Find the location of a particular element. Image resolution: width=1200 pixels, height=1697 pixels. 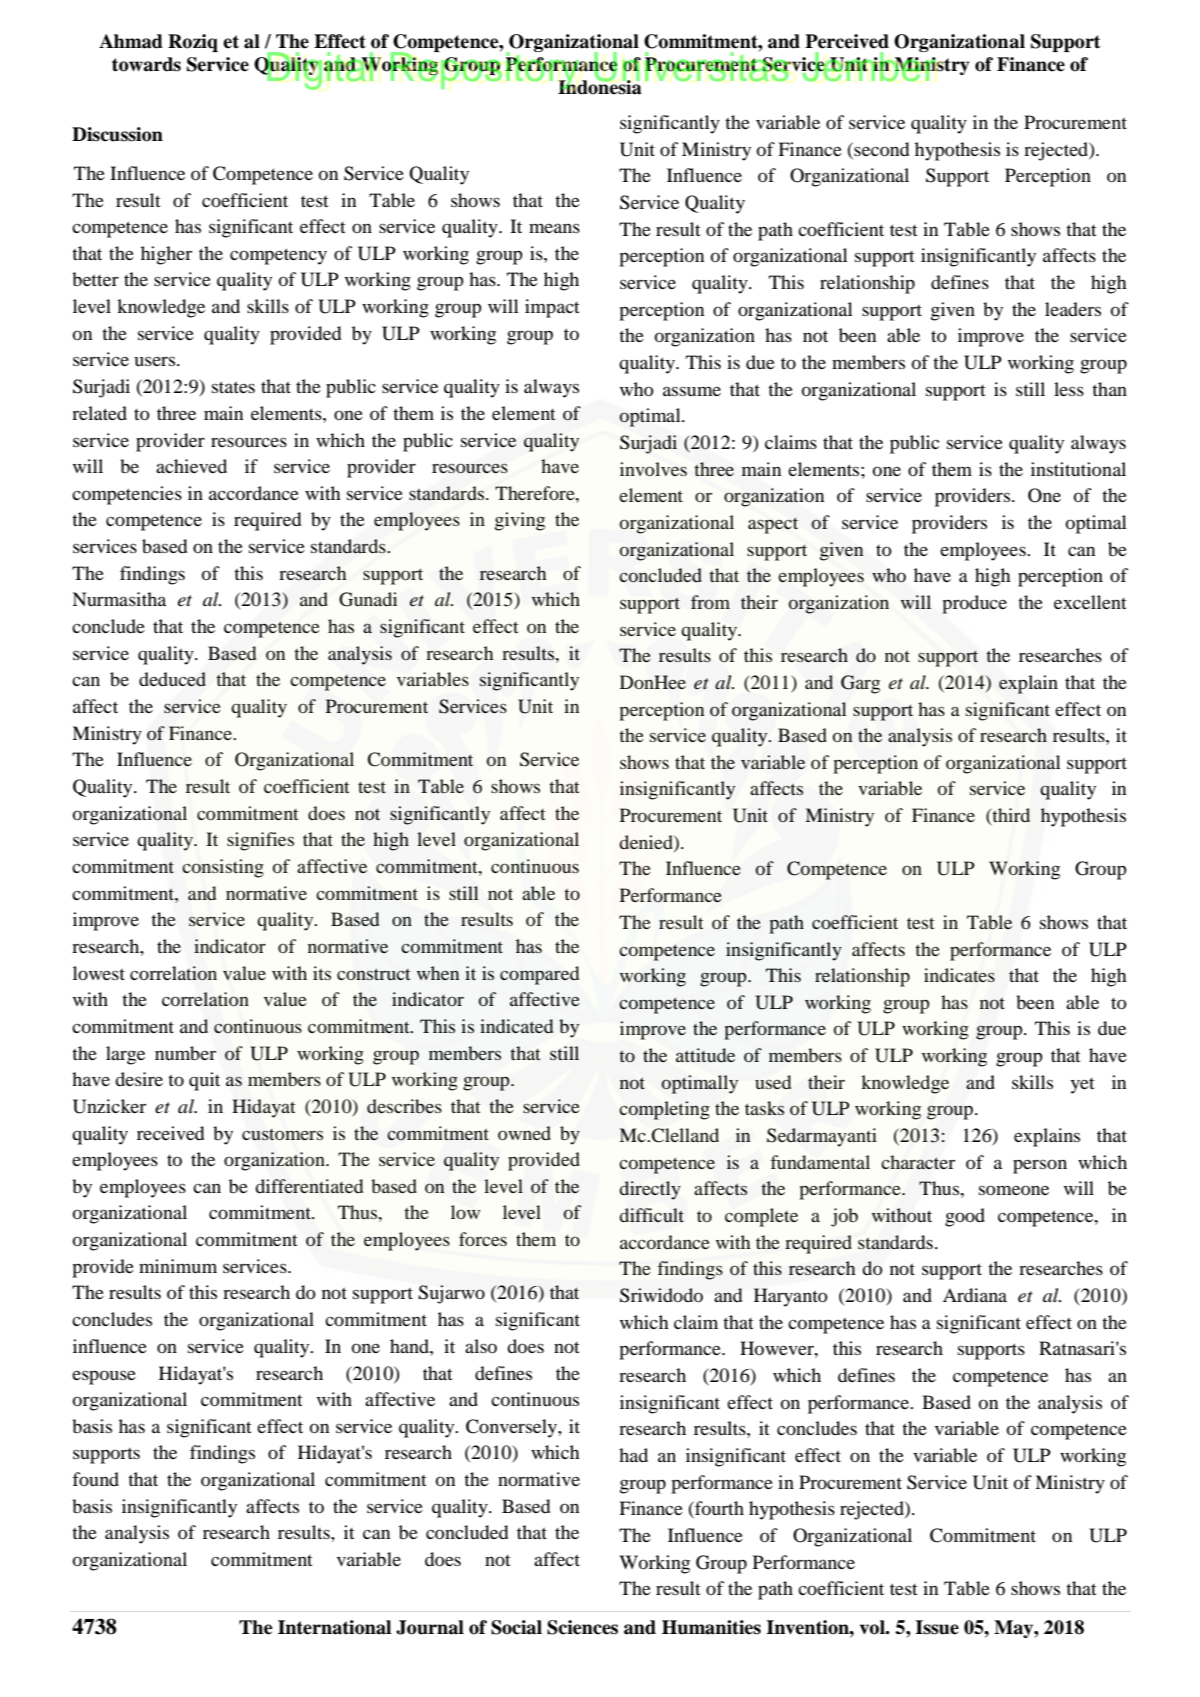

consisting is located at coordinates (223, 868).
